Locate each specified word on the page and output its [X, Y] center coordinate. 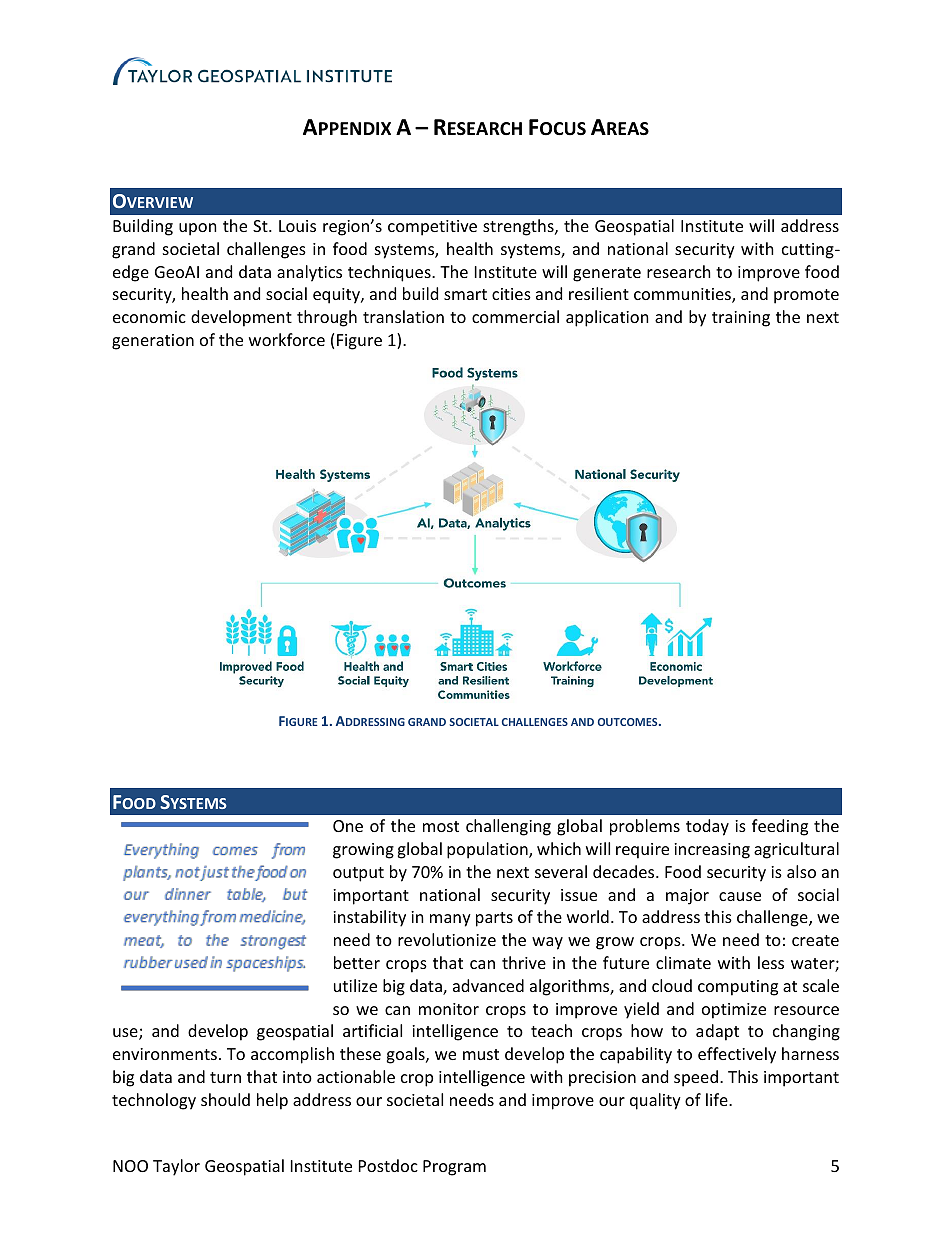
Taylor [176, 1167]
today [707, 827]
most [441, 826]
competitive [432, 228]
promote [806, 296]
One [348, 826]
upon [198, 229]
